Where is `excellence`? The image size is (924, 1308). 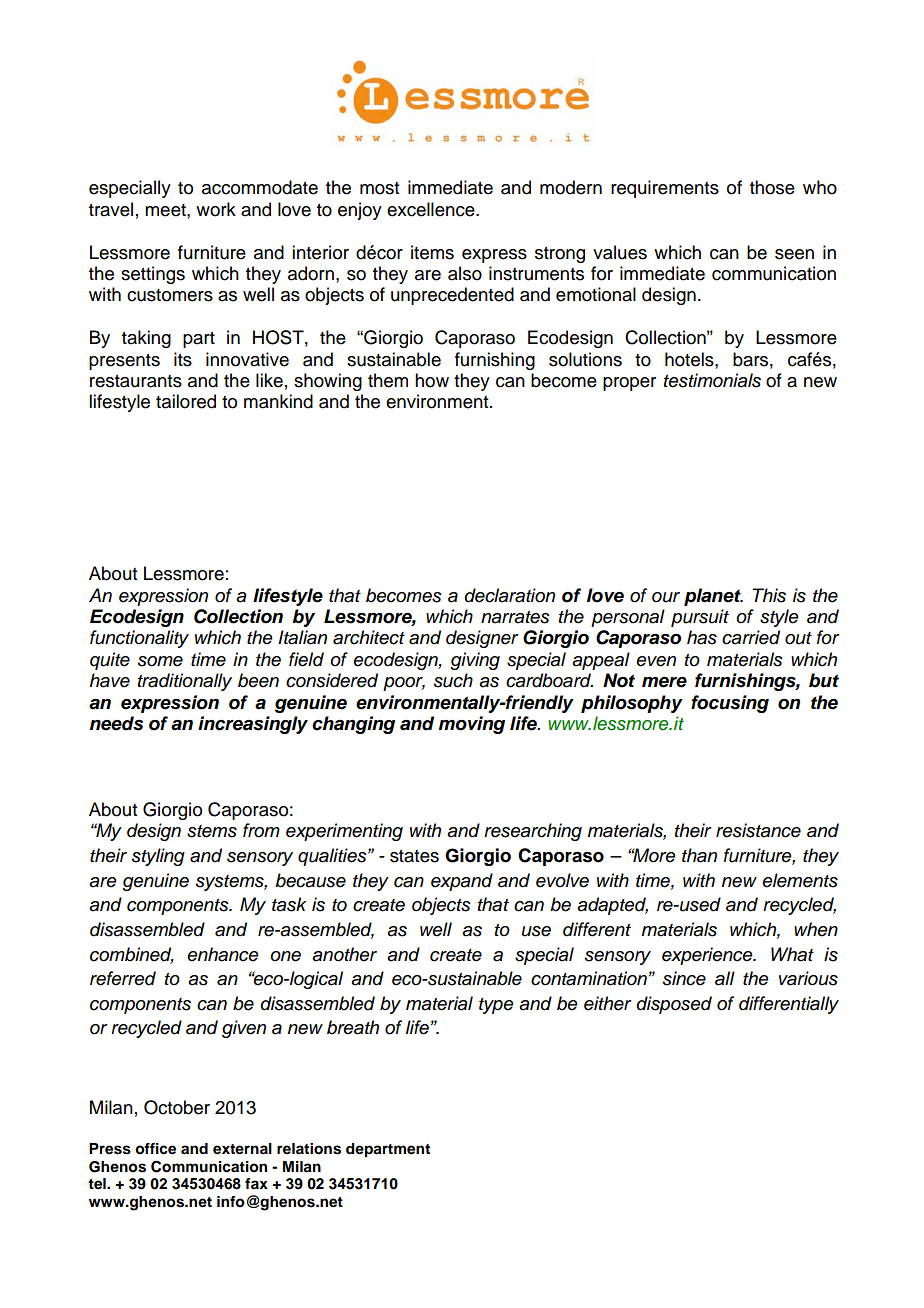
excellence is located at coordinates (432, 209).
